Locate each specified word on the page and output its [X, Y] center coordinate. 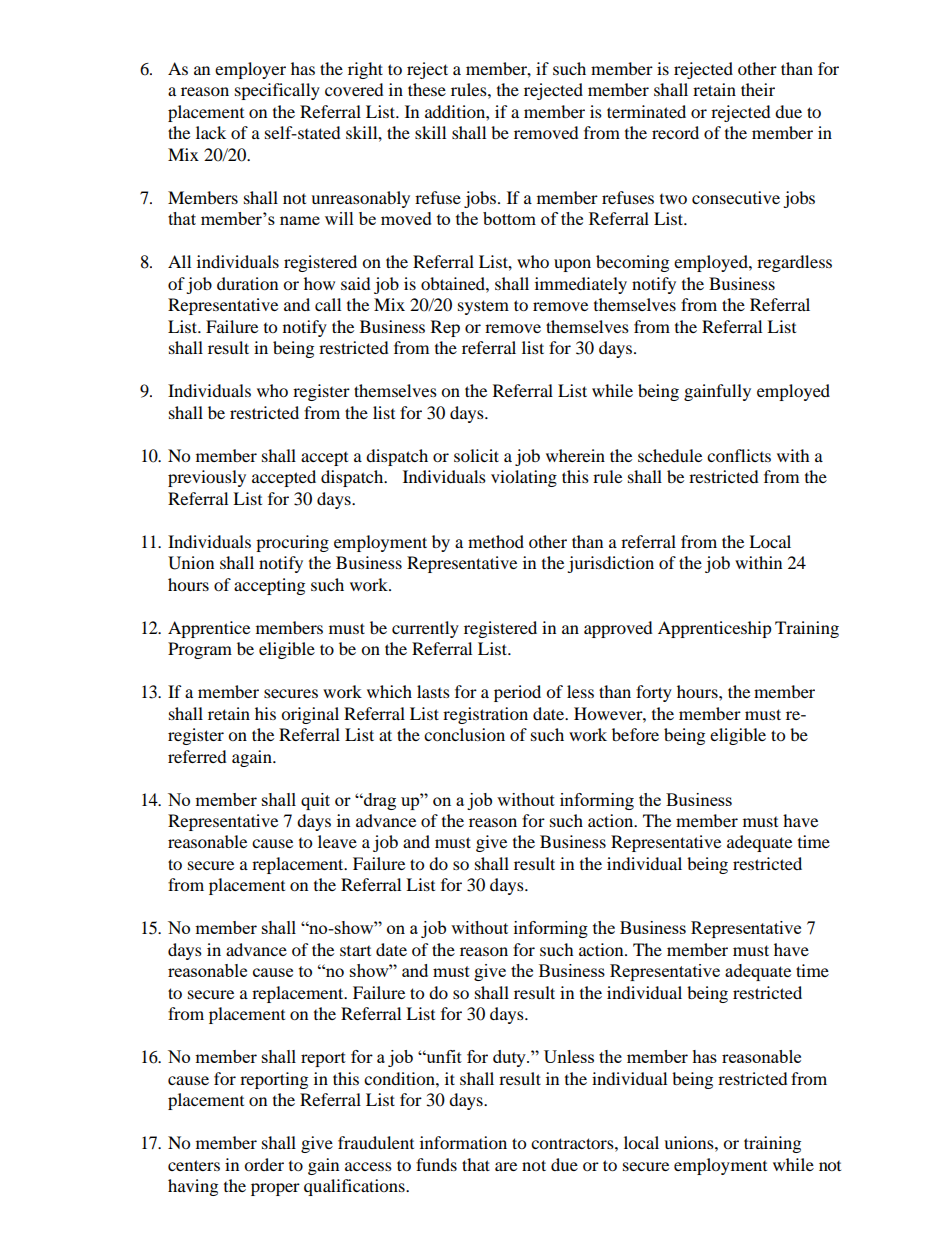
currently [425, 629]
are [506, 1166]
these [427, 89]
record [675, 132]
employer [250, 70]
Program [200, 650]
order [264, 1164]
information [463, 1142]
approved [618, 629]
